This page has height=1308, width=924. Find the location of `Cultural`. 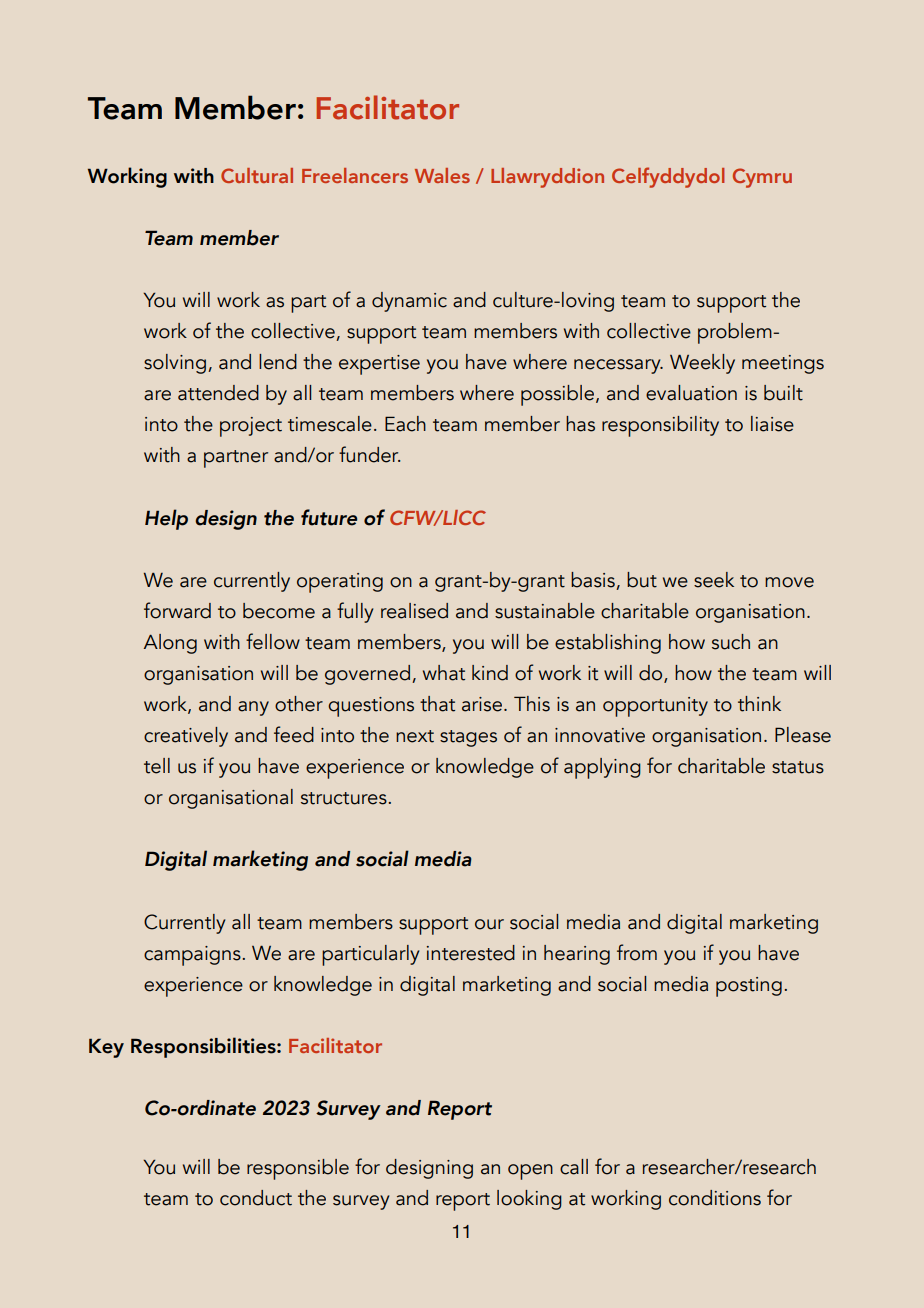

Cultural is located at coordinates (257, 175).
